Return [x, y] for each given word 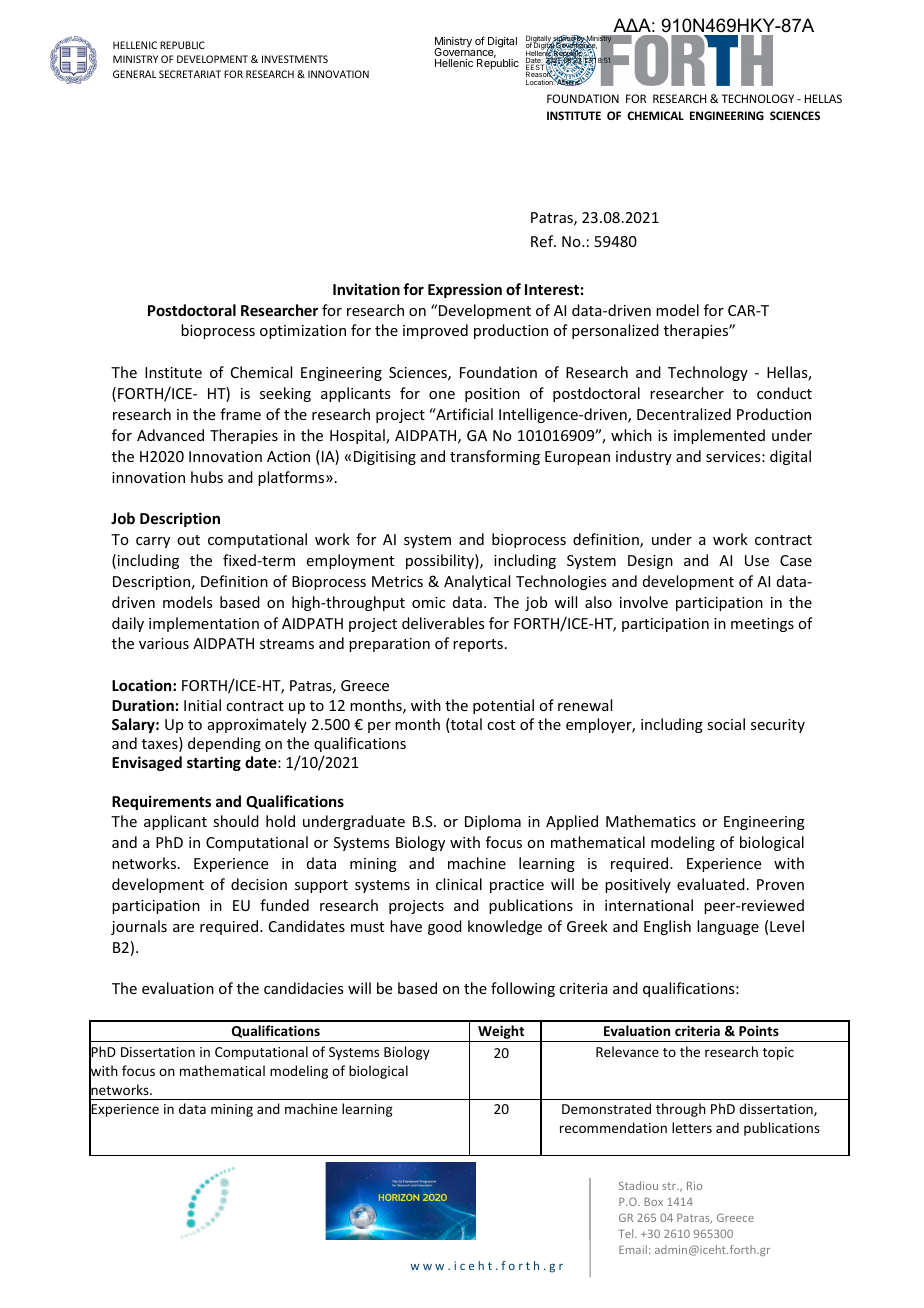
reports [478, 645]
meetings [762, 625]
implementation [204, 624]
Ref [543, 241]
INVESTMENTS [295, 59]
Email [633, 1249]
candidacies [303, 988]
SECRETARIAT [190, 74]
